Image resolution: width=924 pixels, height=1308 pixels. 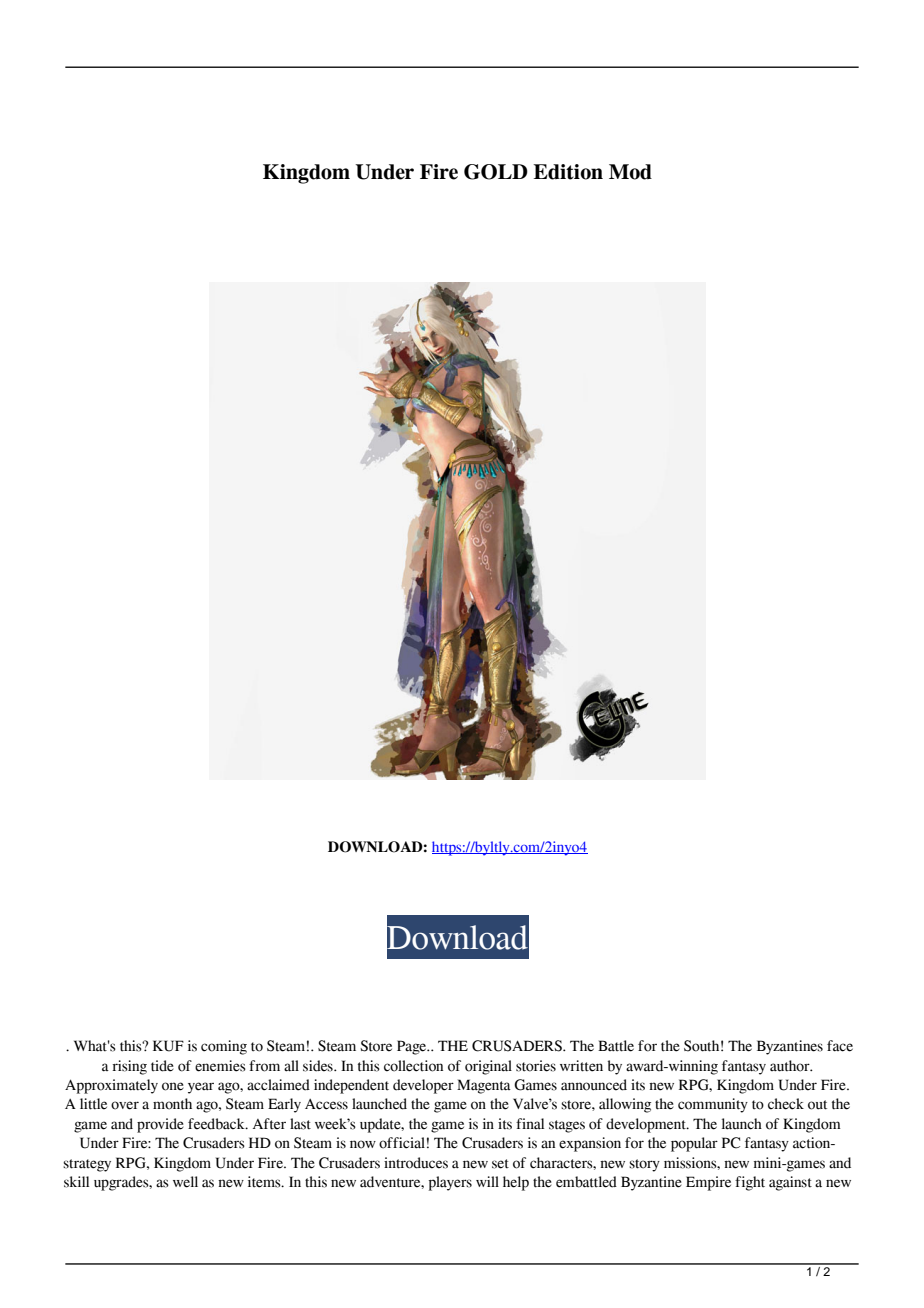 What do you see at coordinates (568, 172) in the screenshot?
I see `Edition` at bounding box center [568, 172].
